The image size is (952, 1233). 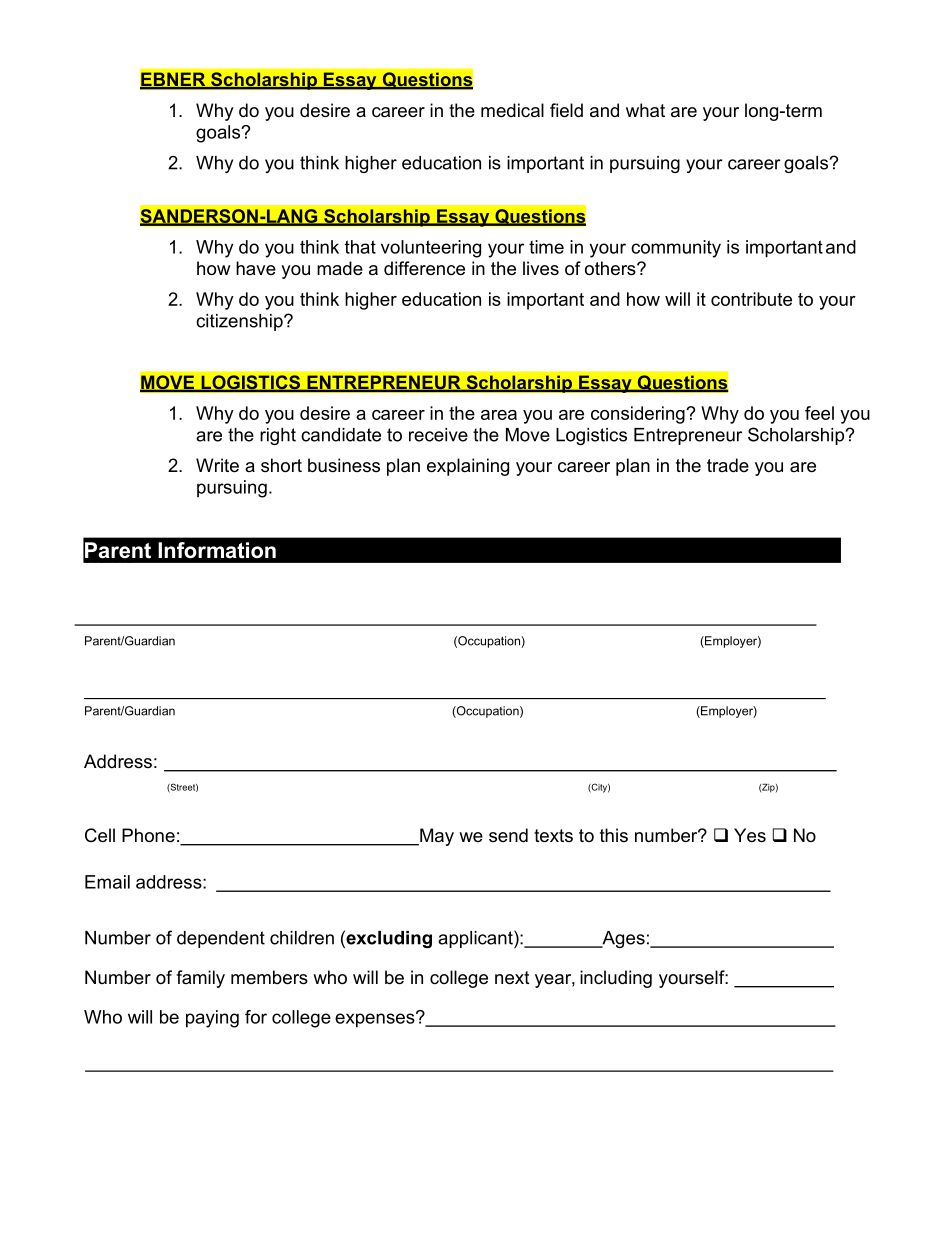 I want to click on citizenship, so click(x=240, y=322).
